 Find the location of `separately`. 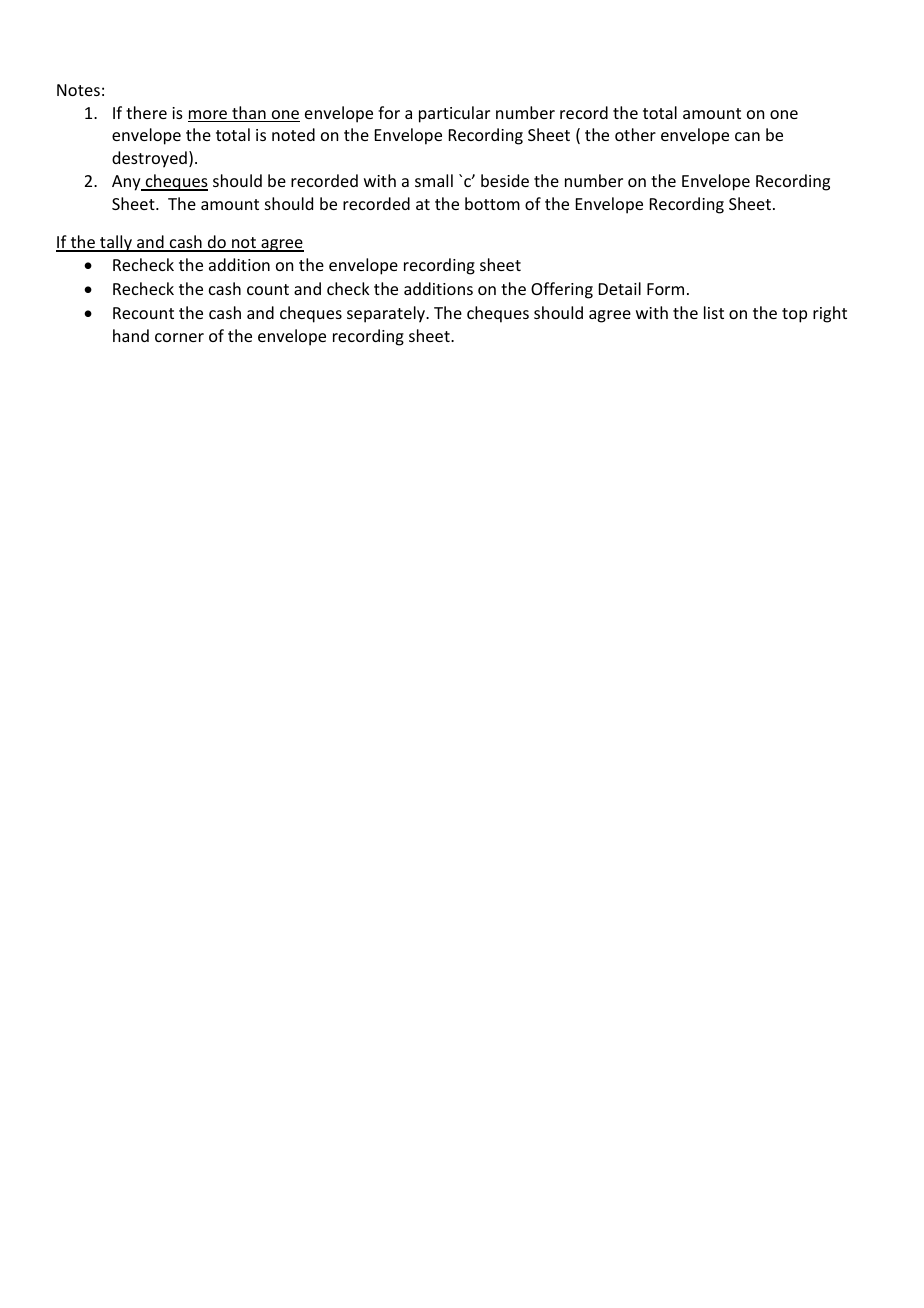

separately is located at coordinates (387, 314).
